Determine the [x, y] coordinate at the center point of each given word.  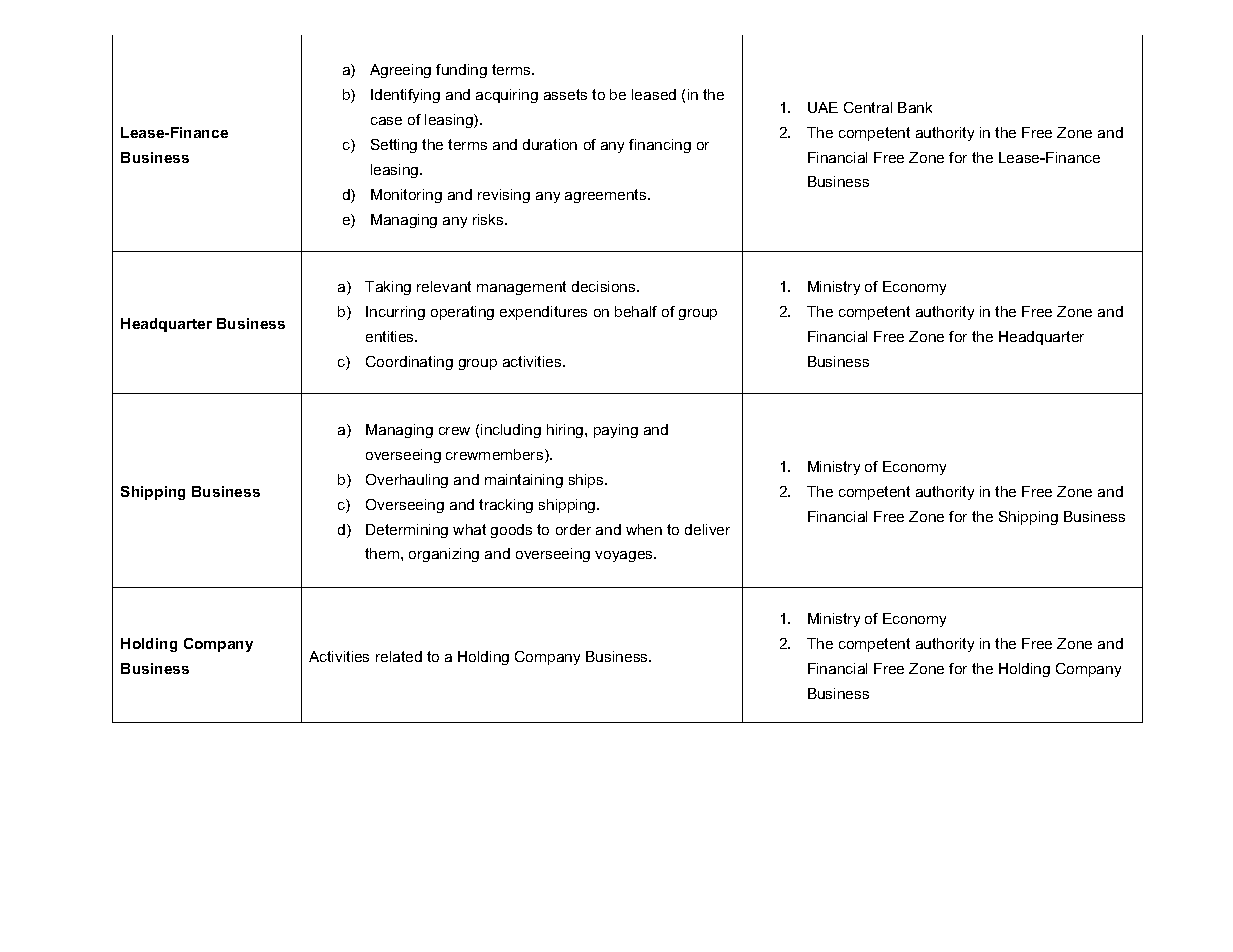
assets [565, 94]
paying [616, 431]
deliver [707, 529]
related [399, 656]
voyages [625, 556]
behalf [636, 311]
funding [461, 71]
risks [489, 219]
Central [868, 107]
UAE [823, 107]
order [573, 529]
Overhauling [407, 481]
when [644, 529]
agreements [607, 196]
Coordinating [409, 363]
